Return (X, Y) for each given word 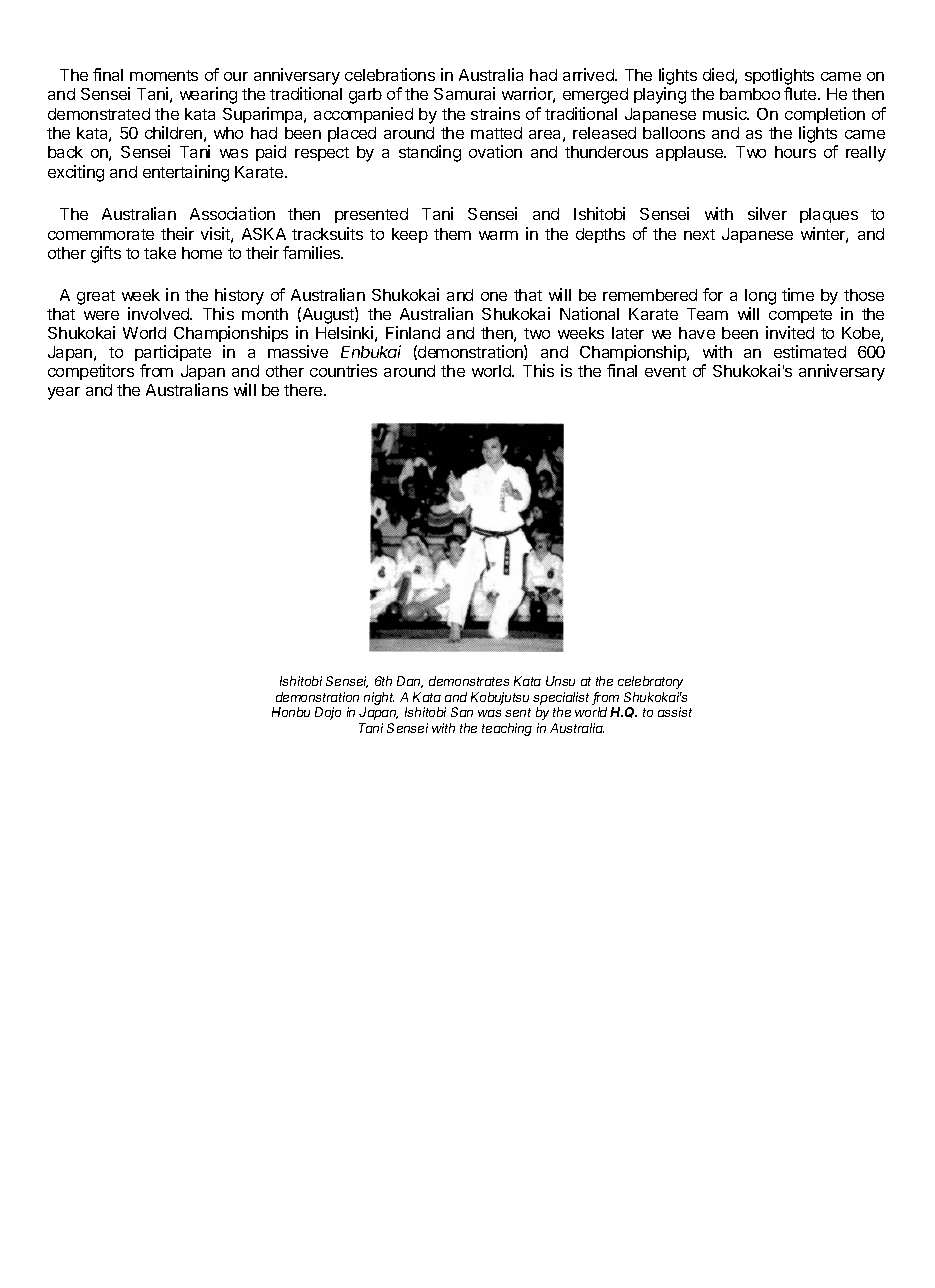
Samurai (464, 93)
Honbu (291, 712)
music (726, 113)
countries (343, 370)
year (64, 393)
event (665, 371)
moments (164, 75)
